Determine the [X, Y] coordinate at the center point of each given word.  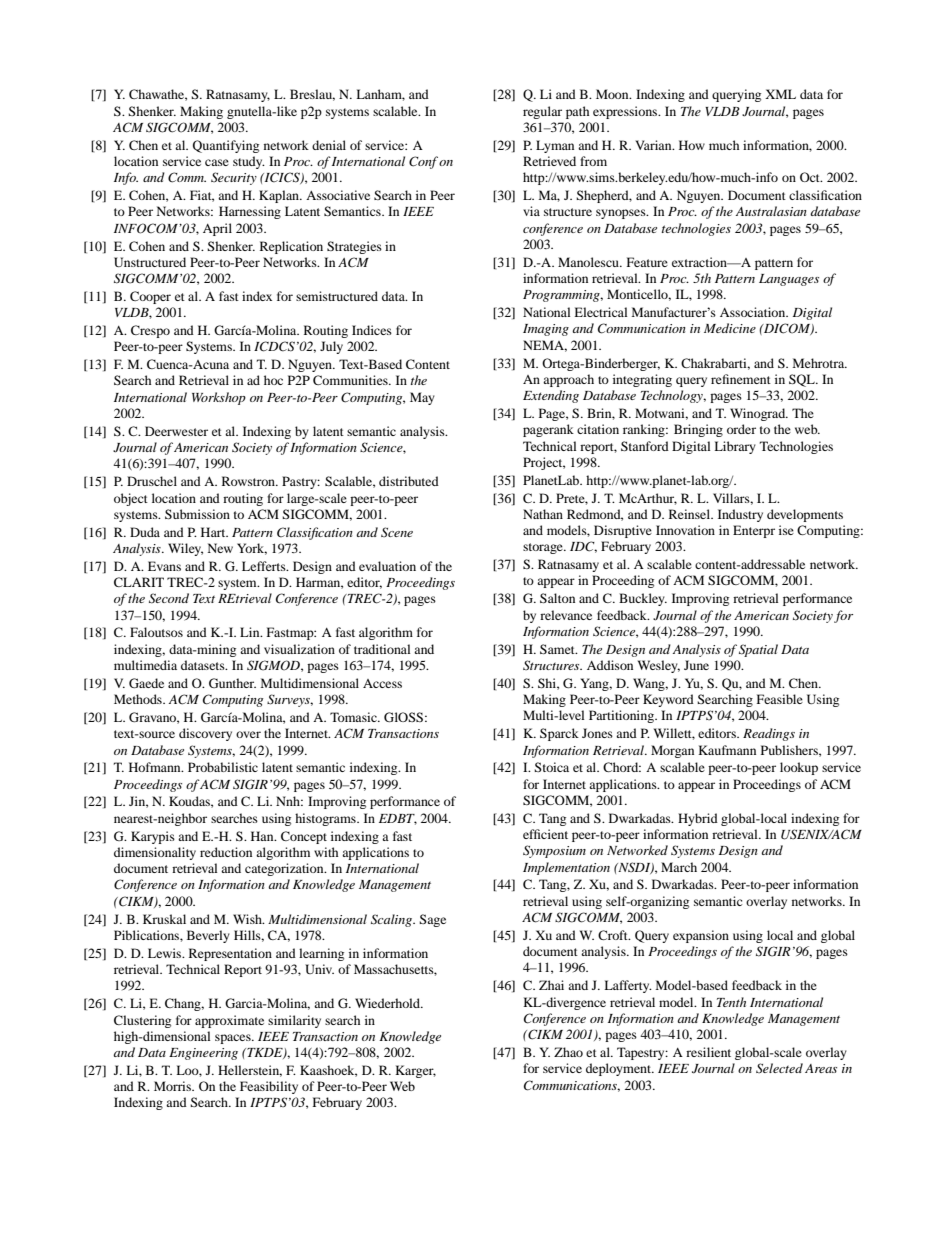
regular [542, 112]
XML [780, 94]
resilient [708, 1052]
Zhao [568, 1052]
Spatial [758, 650]
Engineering [203, 1054]
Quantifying [226, 146]
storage [544, 548]
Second [169, 598]
